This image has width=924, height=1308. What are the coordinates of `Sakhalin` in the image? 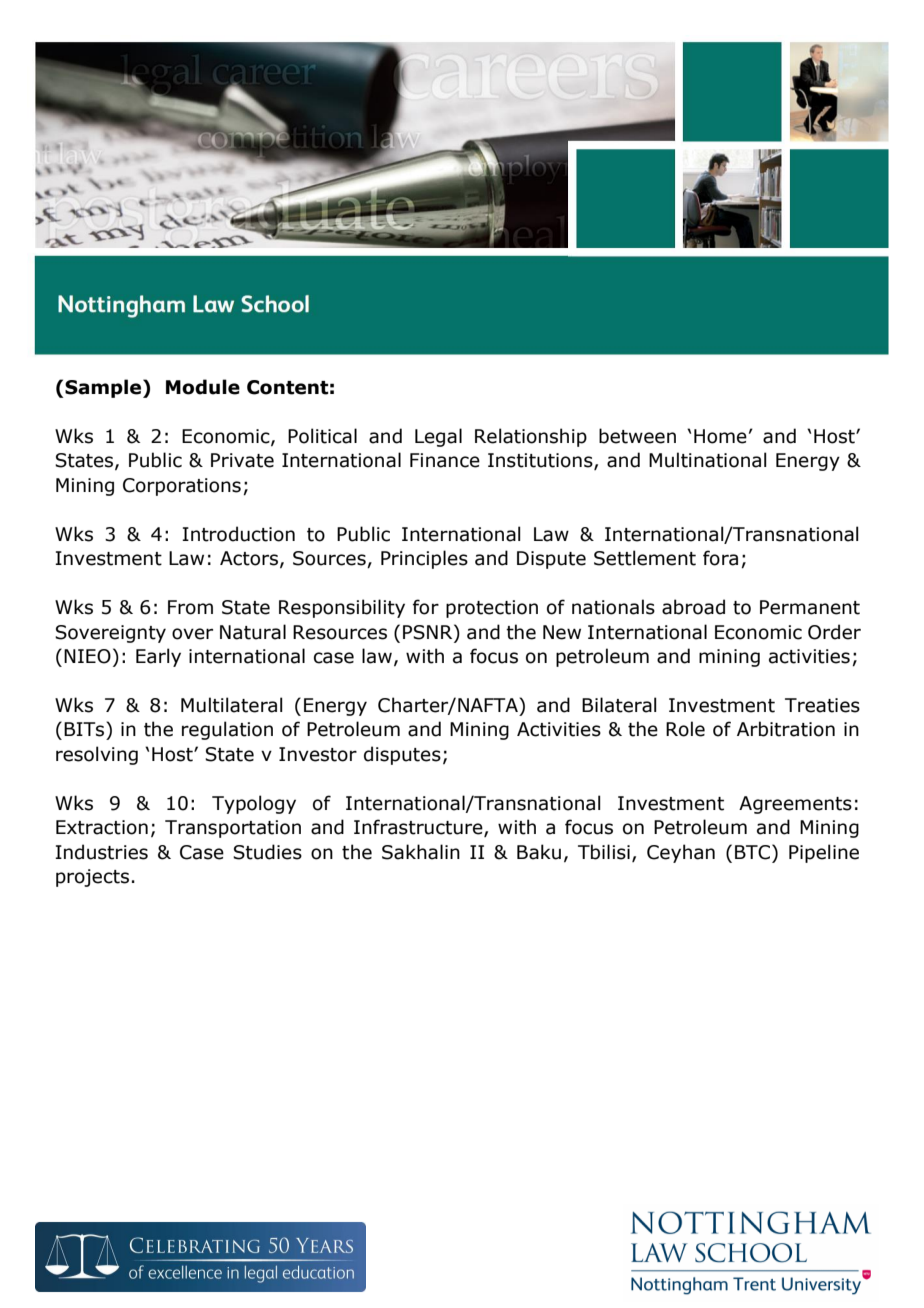 It's located at (421, 852).
